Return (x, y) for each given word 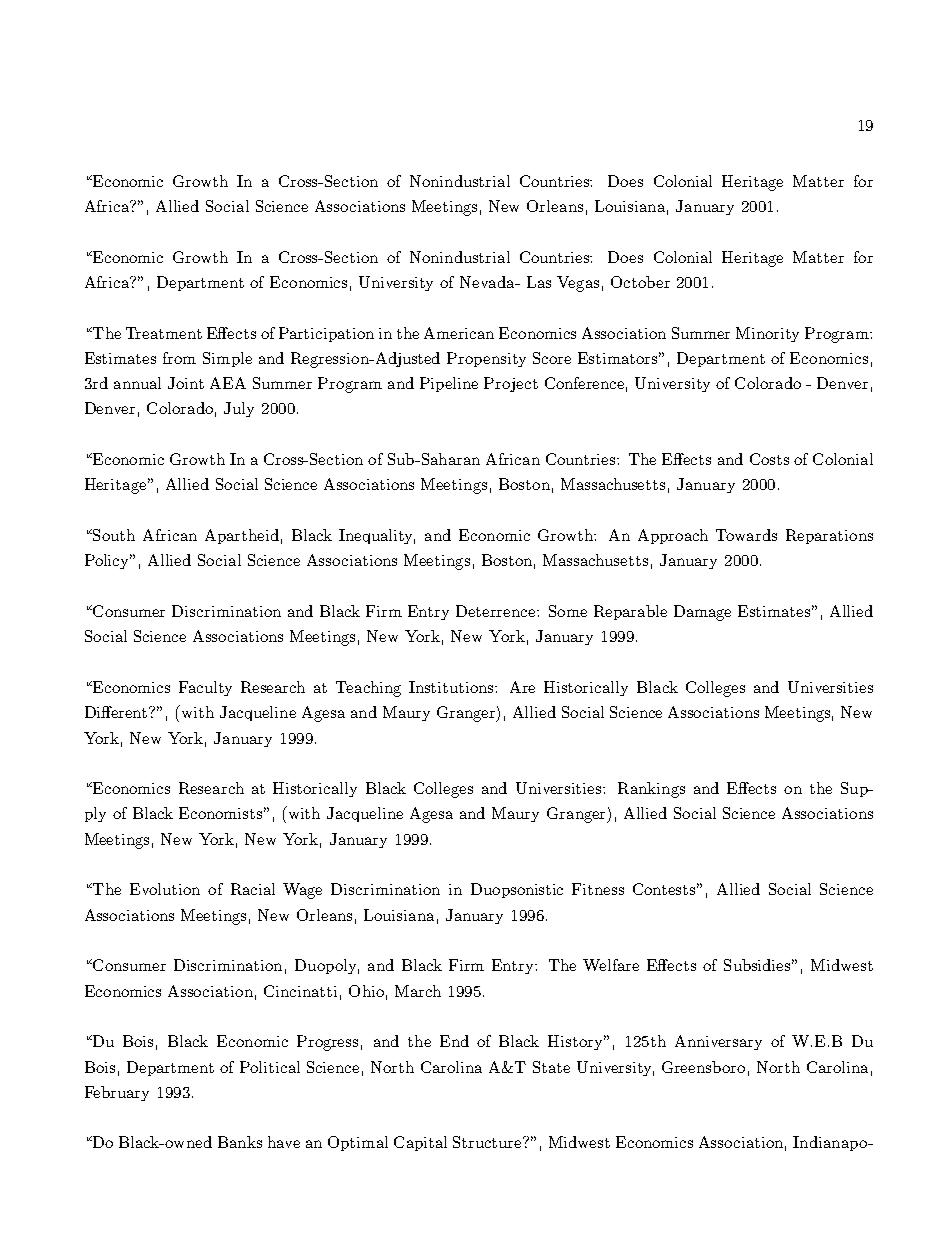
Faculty (205, 688)
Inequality (377, 536)
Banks (240, 1142)
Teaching (368, 689)
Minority (767, 334)
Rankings (651, 790)
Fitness (598, 889)
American (459, 333)
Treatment (164, 333)
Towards (746, 535)
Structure (489, 1142)
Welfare (611, 965)
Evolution (165, 889)
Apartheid (242, 536)
